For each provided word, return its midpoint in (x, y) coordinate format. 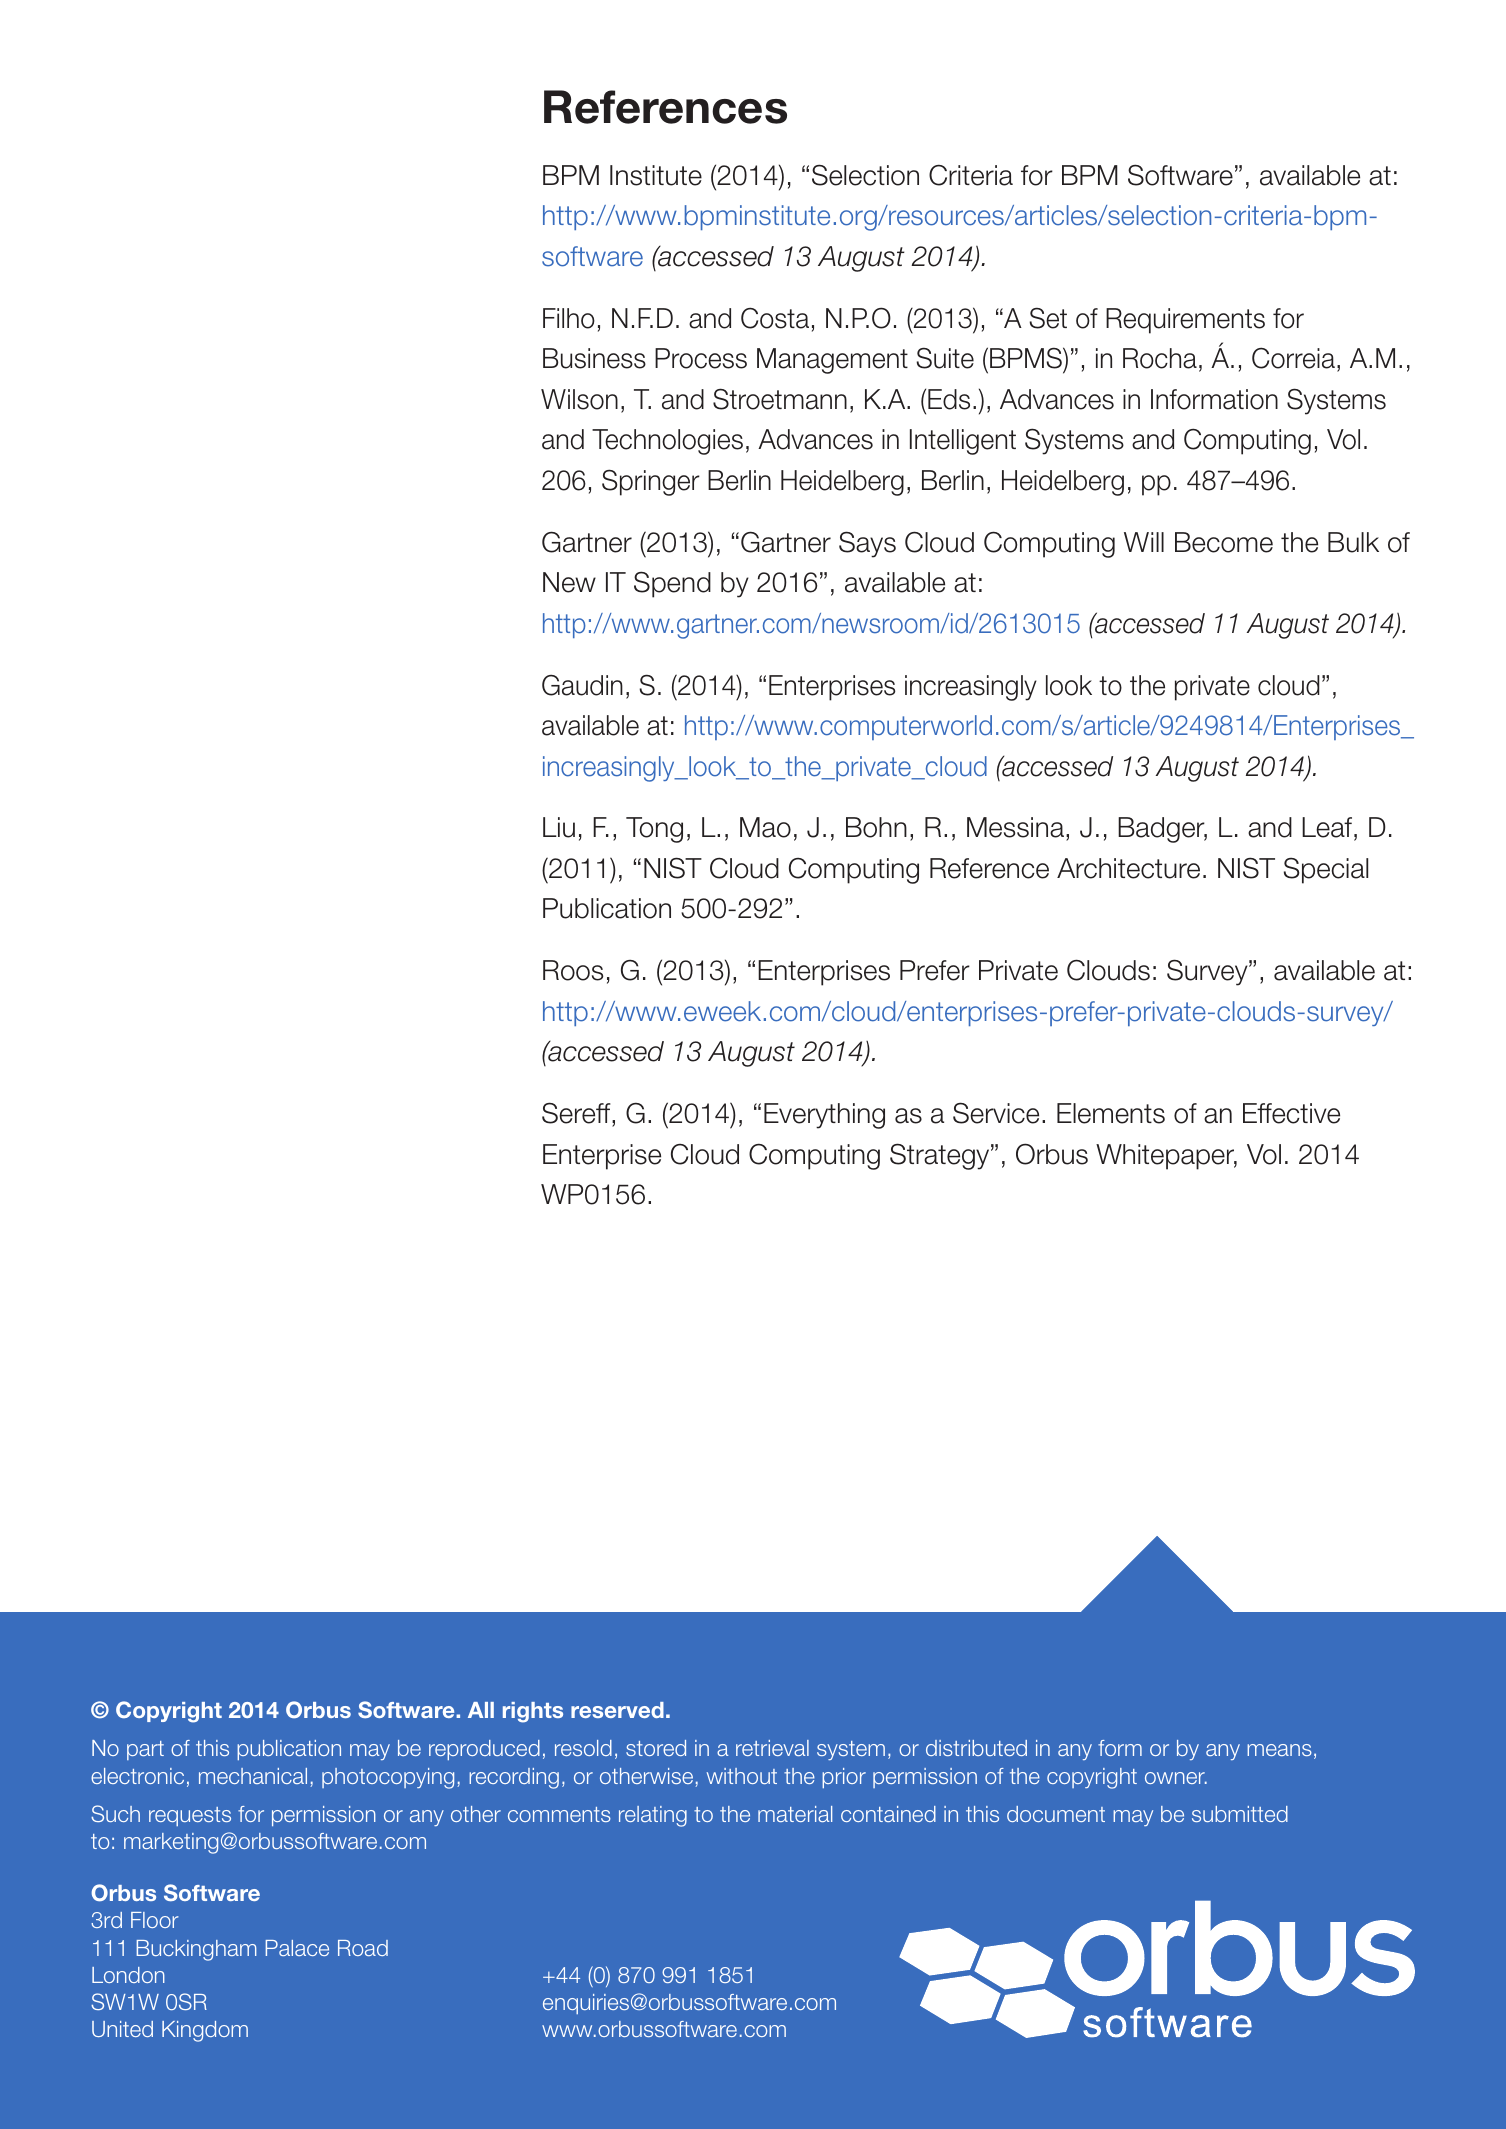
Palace (297, 1948)
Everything (824, 1116)
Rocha (1160, 358)
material (795, 1814)
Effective (1291, 1113)
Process (701, 358)
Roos (573, 970)
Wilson (579, 399)
